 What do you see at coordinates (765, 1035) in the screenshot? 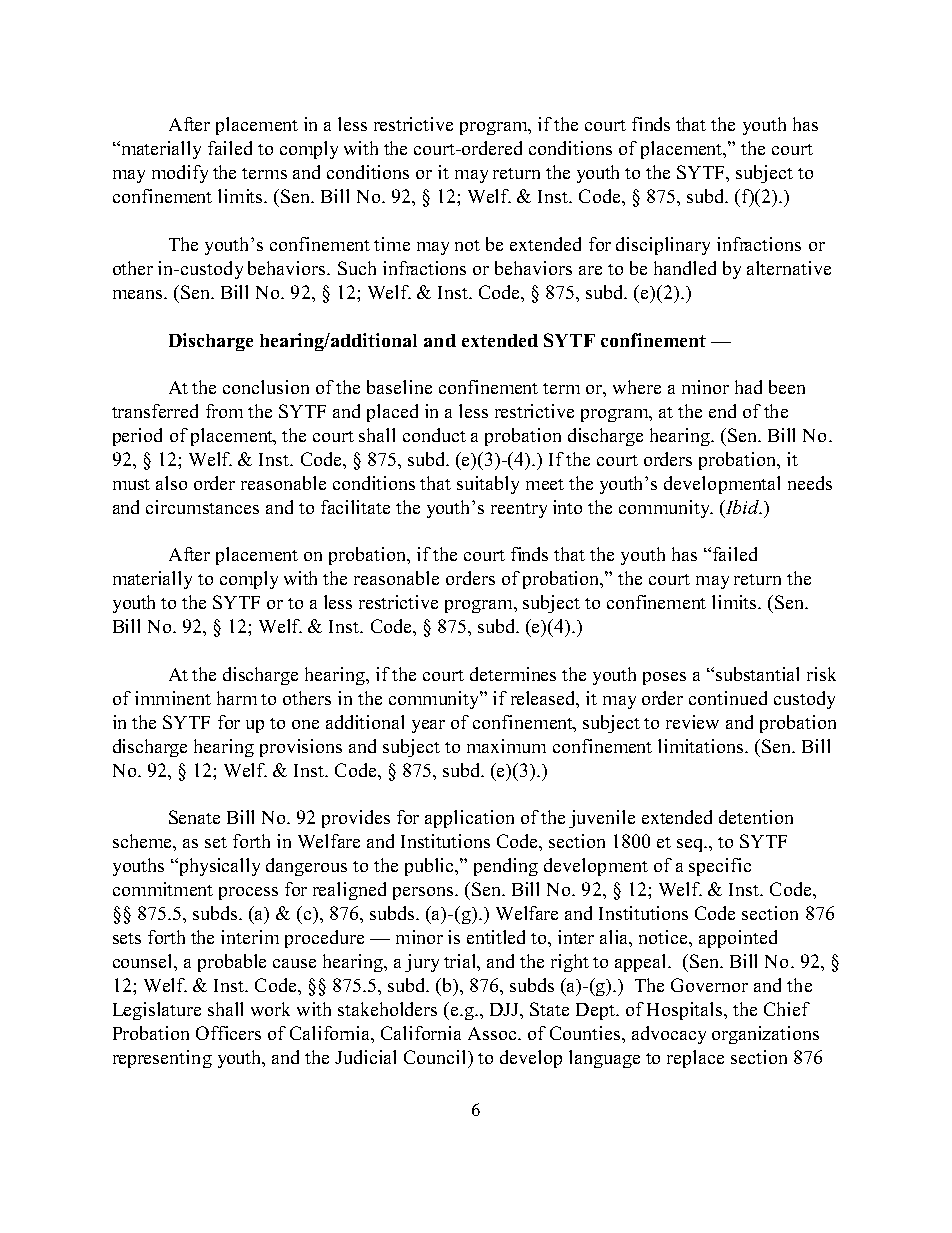
I see `organizations` at bounding box center [765, 1035].
